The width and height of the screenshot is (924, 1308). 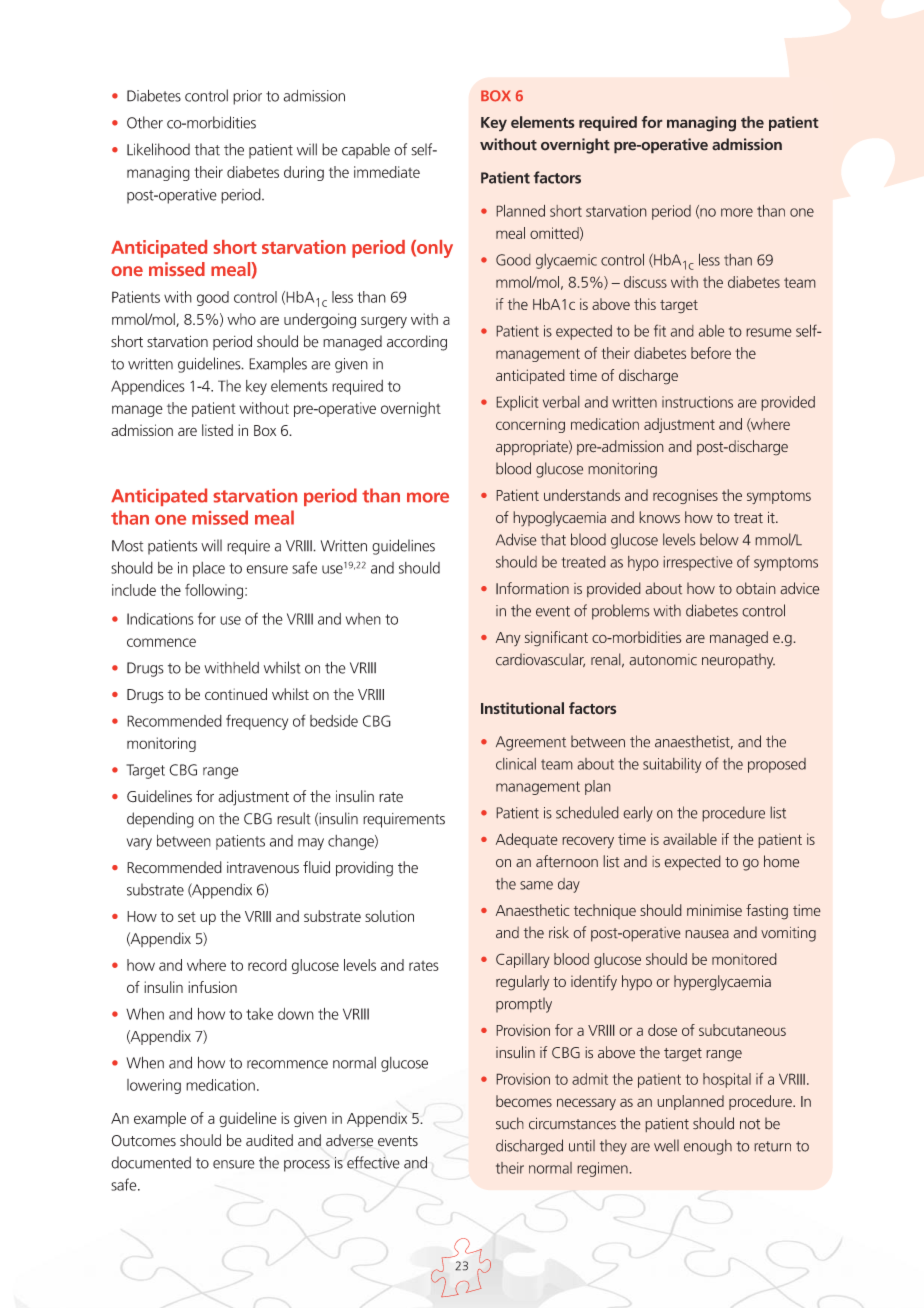 What do you see at coordinates (508, 639) in the screenshot?
I see `Any` at bounding box center [508, 639].
